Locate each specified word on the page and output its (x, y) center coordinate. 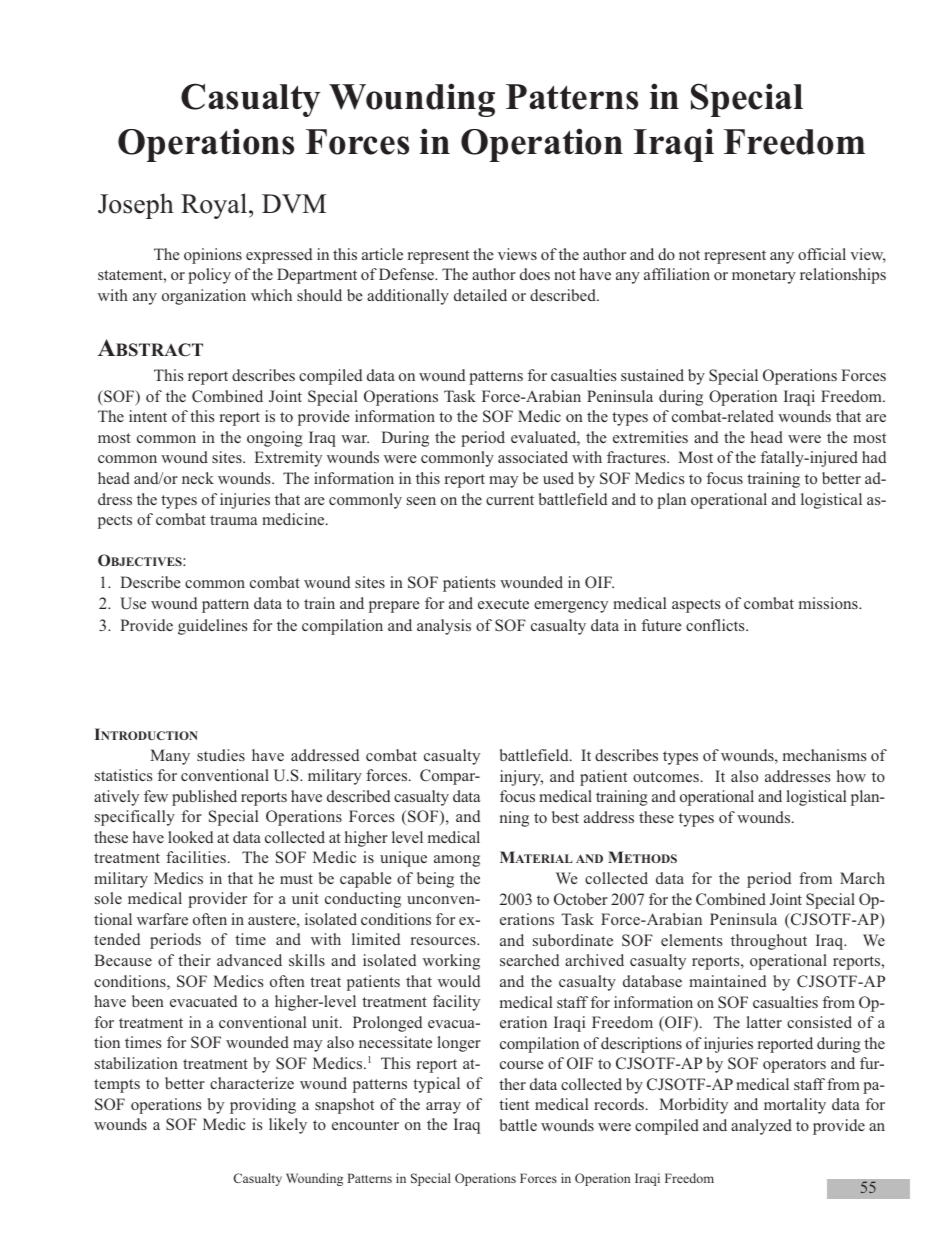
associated (533, 457)
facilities (196, 857)
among (457, 861)
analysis (444, 627)
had (874, 457)
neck (198, 478)
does (535, 274)
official (822, 254)
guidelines (212, 627)
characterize (252, 1083)
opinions (213, 256)
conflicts (716, 625)
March (862, 878)
